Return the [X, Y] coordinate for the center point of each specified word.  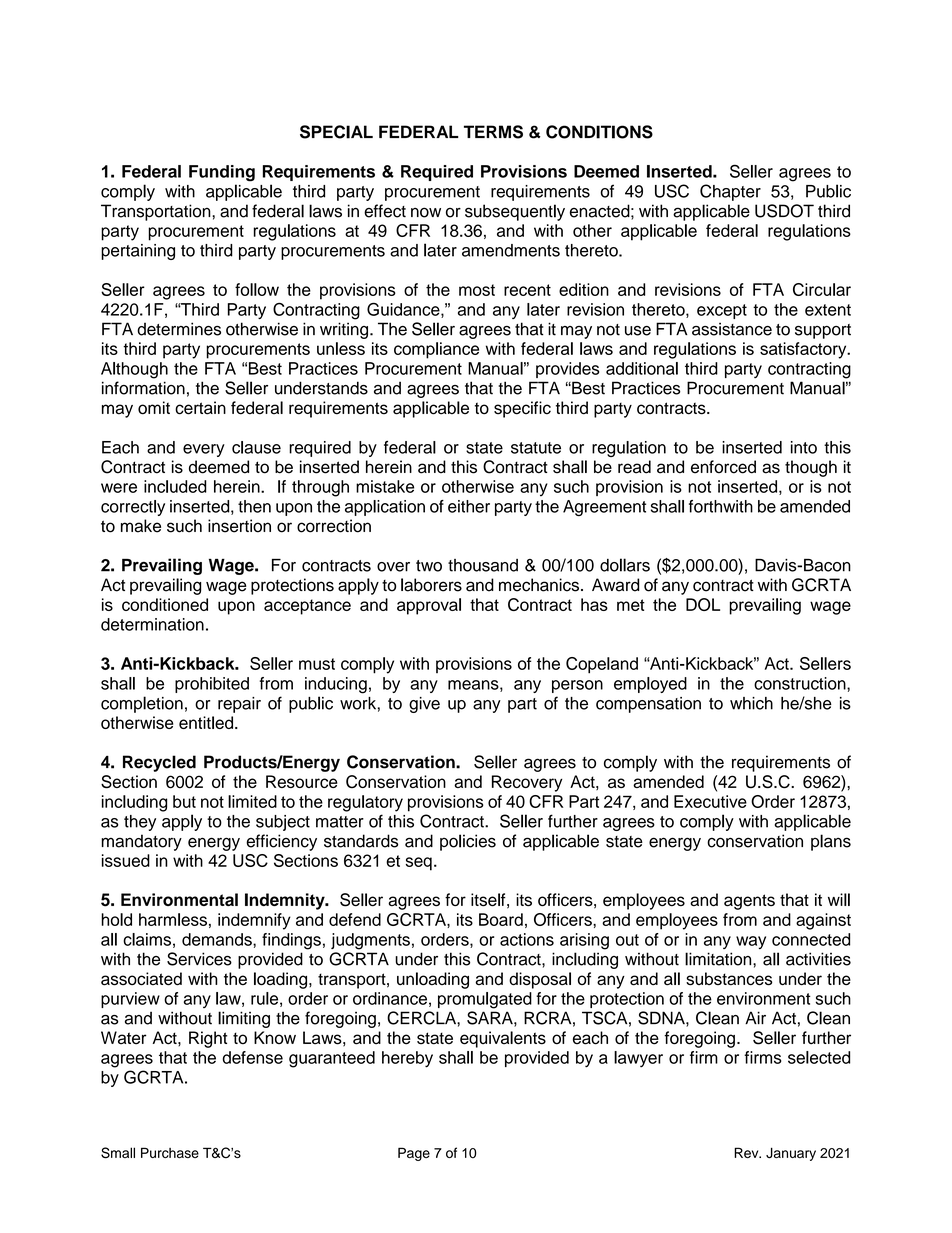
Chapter [730, 192]
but [184, 801]
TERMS [493, 132]
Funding [222, 173]
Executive [710, 801]
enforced [723, 467]
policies [468, 842]
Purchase [170, 1152]
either [469, 506]
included [175, 486]
